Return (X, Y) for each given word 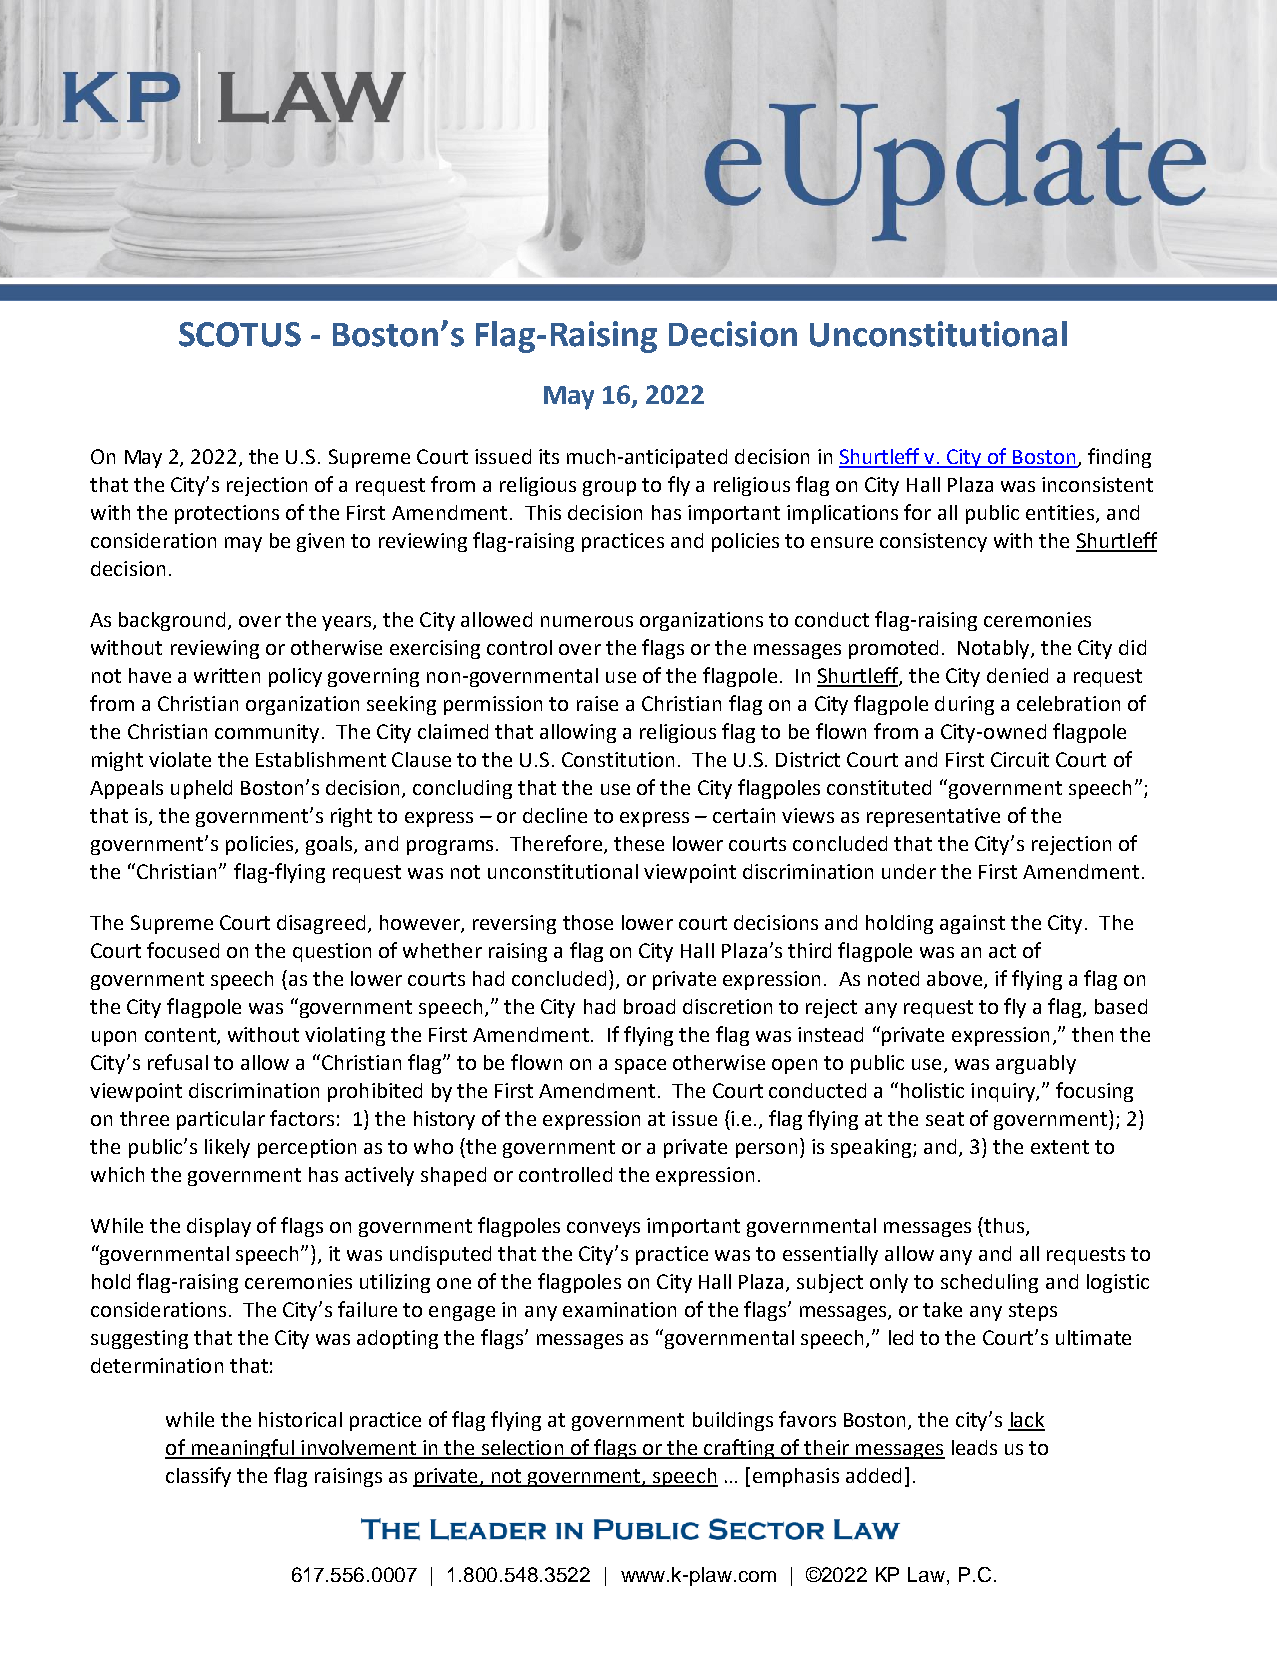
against (972, 924)
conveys (603, 1229)
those (588, 922)
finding (1119, 458)
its (549, 456)
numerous (587, 621)
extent (1060, 1147)
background (174, 621)
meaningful (242, 1449)
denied (1017, 675)
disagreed (321, 924)
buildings (733, 1421)
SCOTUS (240, 334)
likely (227, 1148)
